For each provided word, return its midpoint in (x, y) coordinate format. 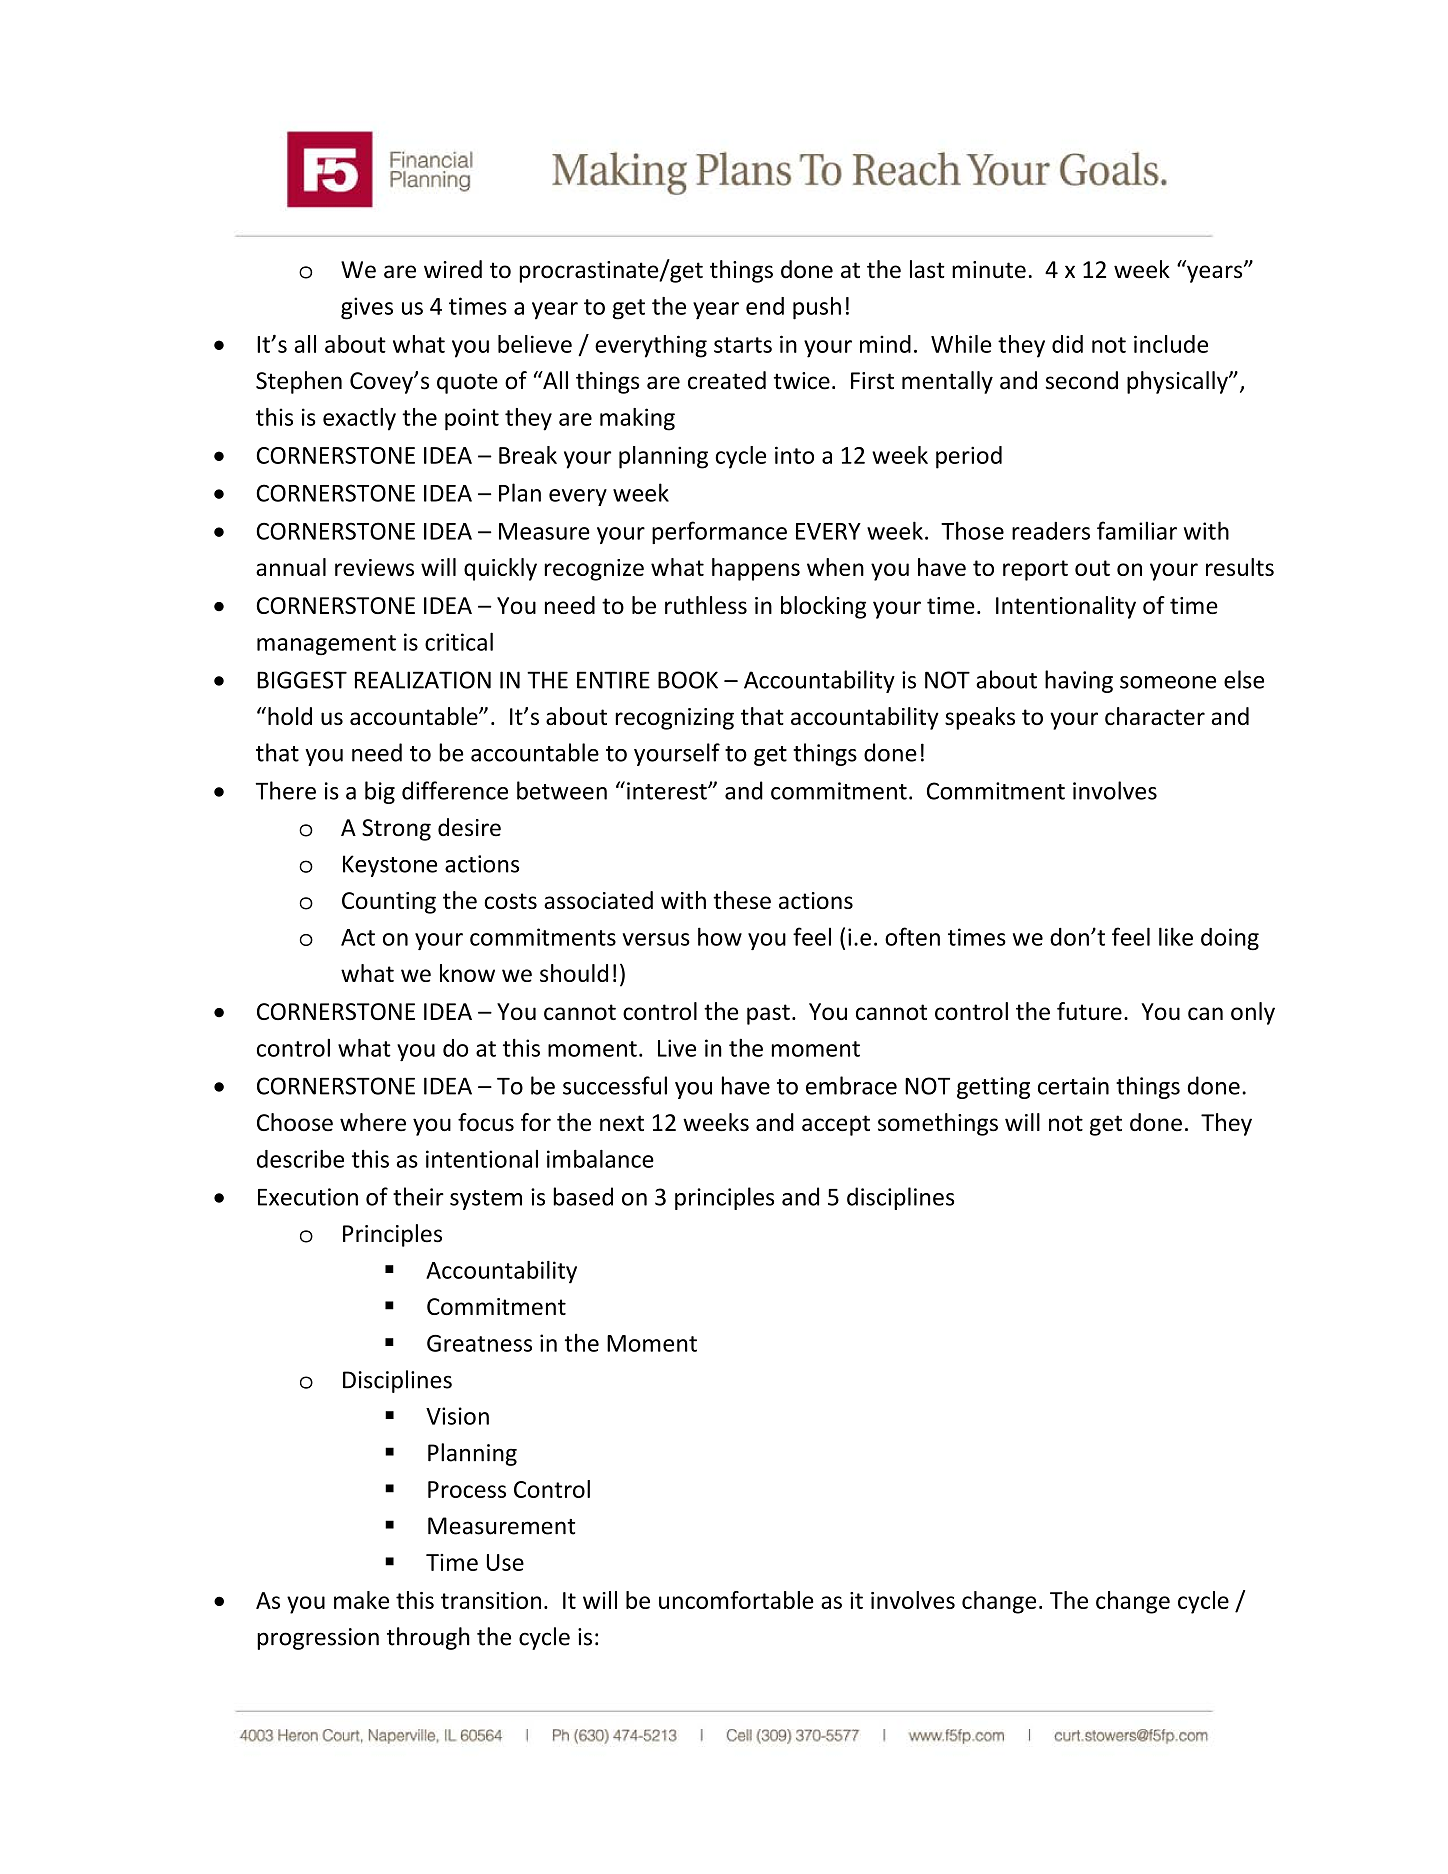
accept (836, 1125)
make (361, 1600)
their (418, 1196)
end (765, 306)
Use (505, 1562)
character (1155, 716)
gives (367, 308)
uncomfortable (736, 1600)
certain (1073, 1086)
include (1171, 344)
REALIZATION (423, 680)
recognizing (674, 719)
